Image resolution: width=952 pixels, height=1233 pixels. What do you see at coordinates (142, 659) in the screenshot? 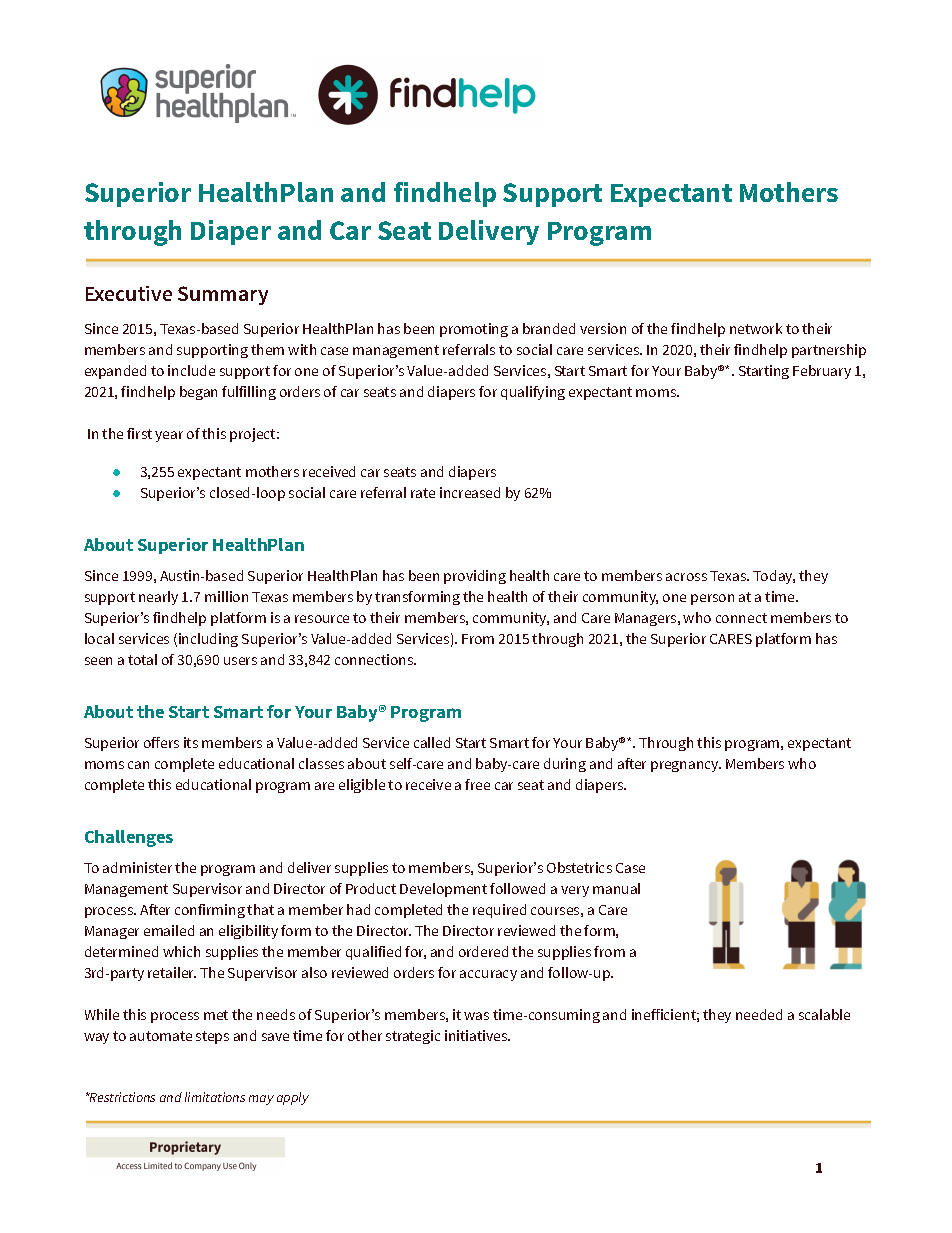
I see `total` at bounding box center [142, 659].
